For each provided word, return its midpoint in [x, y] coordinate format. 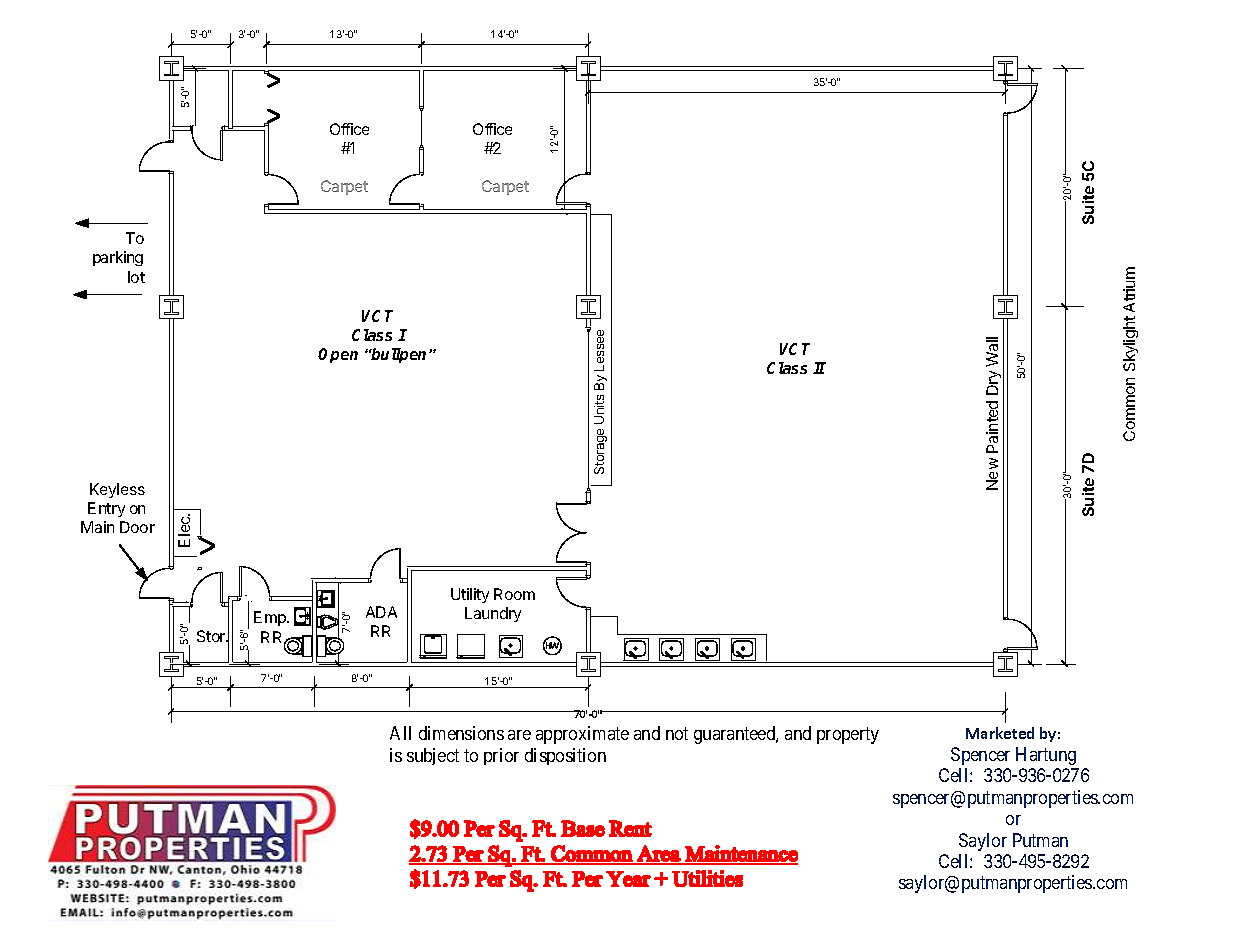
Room [514, 594]
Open [338, 355]
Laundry [493, 614]
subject [433, 756]
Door [137, 527]
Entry [106, 509]
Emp [271, 618]
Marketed [1000, 733]
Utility [470, 595]
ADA [381, 612]
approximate [582, 735]
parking [118, 258]
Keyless [117, 490]
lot [136, 277]
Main [97, 527]
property [848, 735]
